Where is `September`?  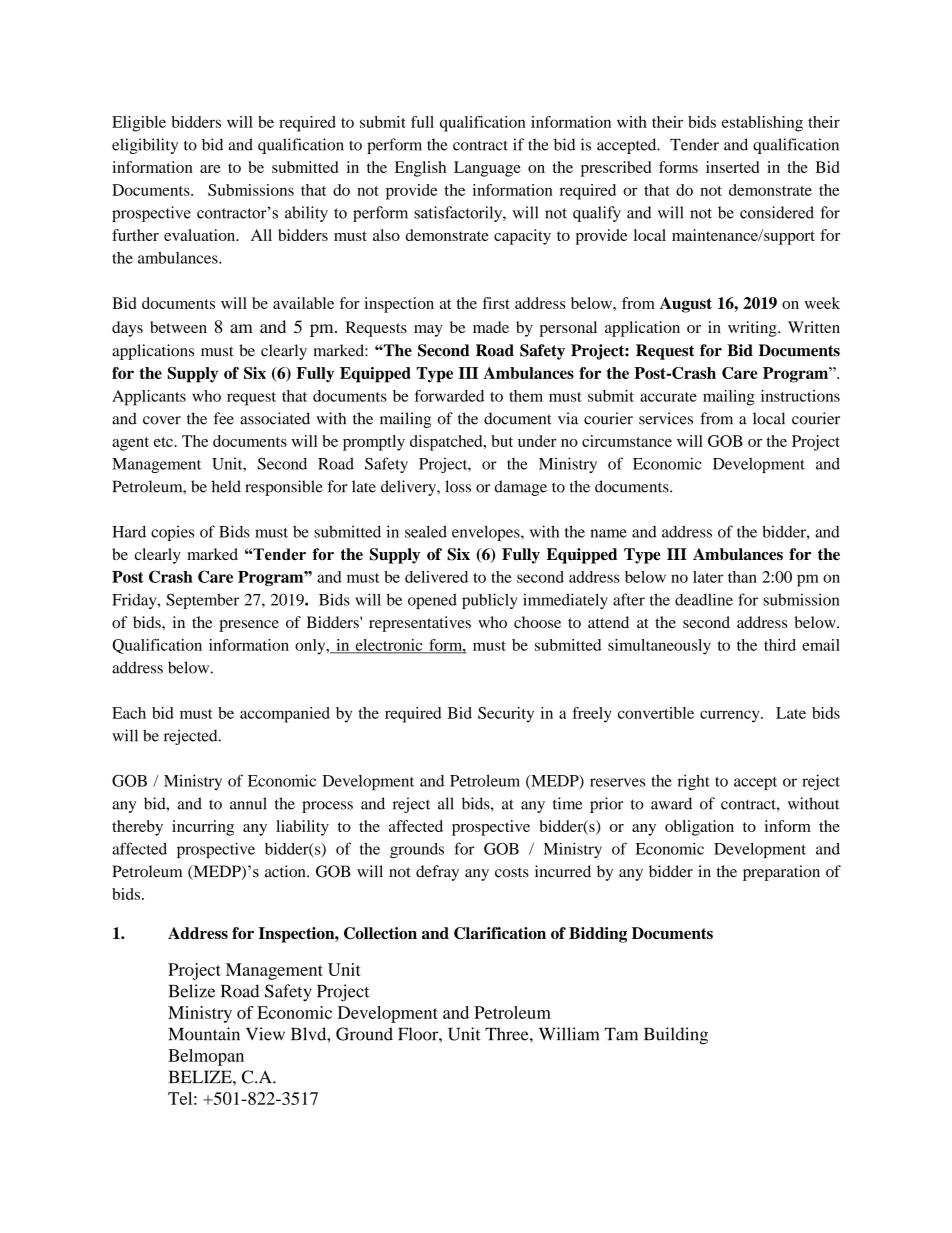 September is located at coordinates (202, 601).
